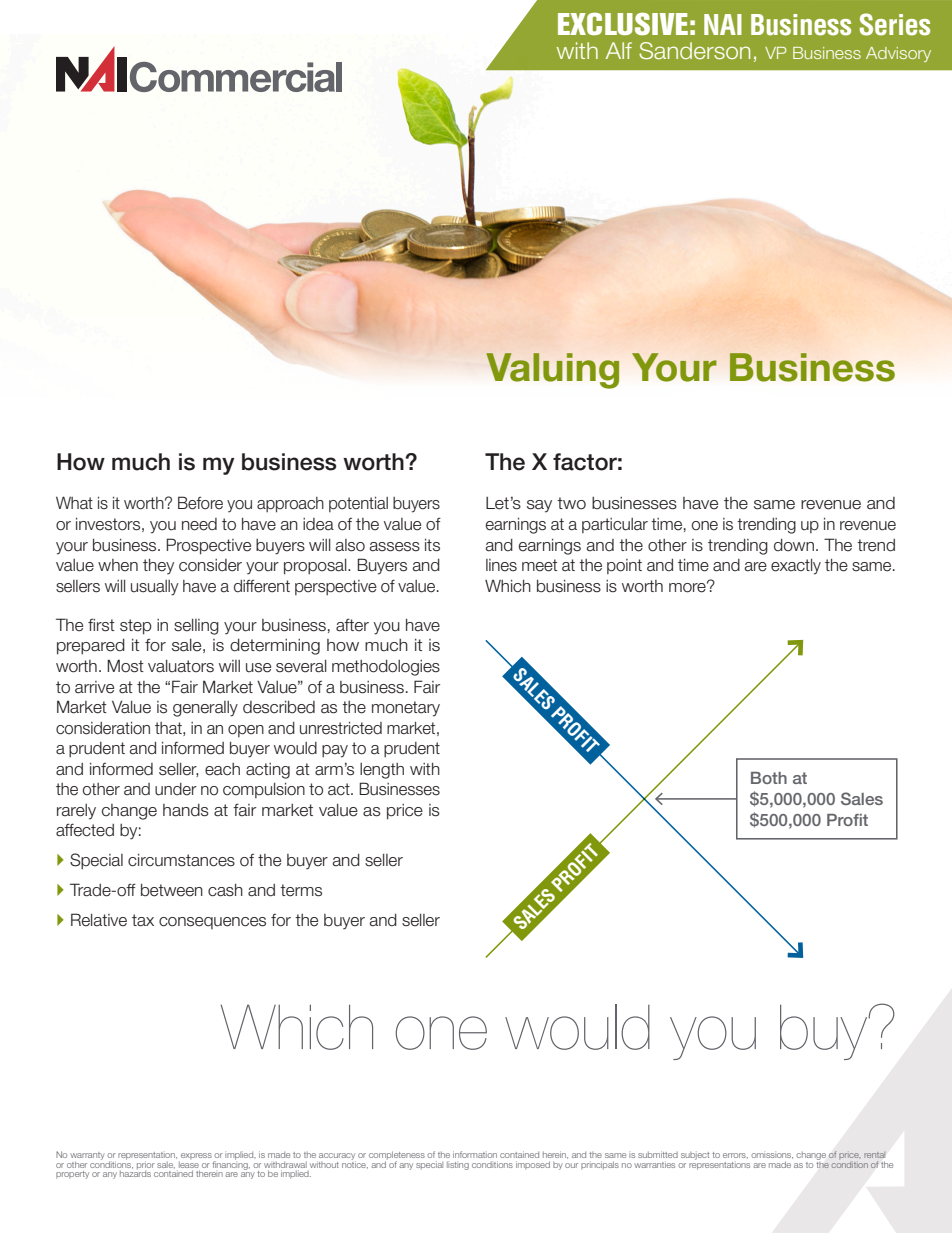 Image resolution: width=952 pixels, height=1233 pixels. Describe the element at coordinates (189, 1163) in the screenshot. I see `lease` at that location.
